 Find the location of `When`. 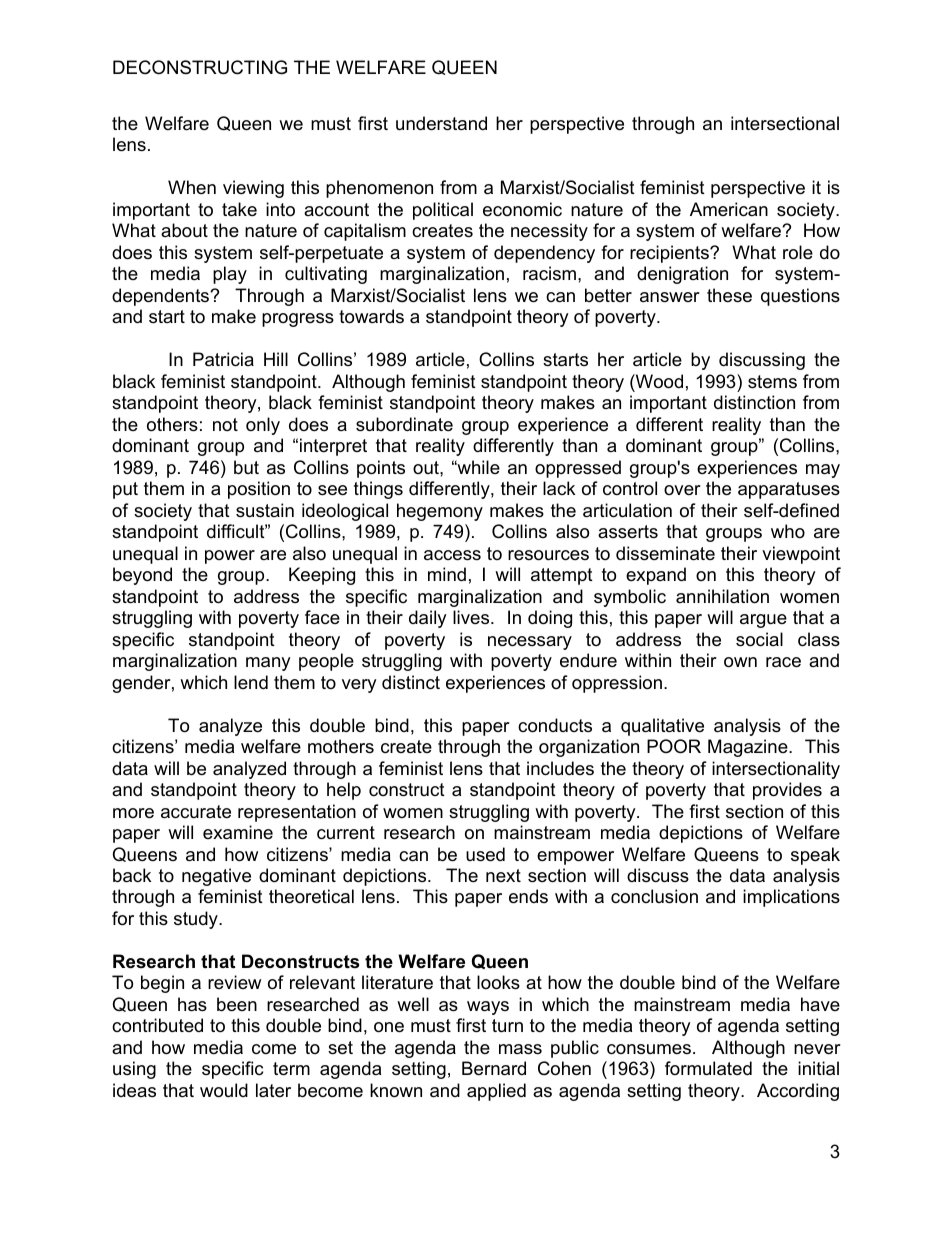

When is located at coordinates (192, 187).
